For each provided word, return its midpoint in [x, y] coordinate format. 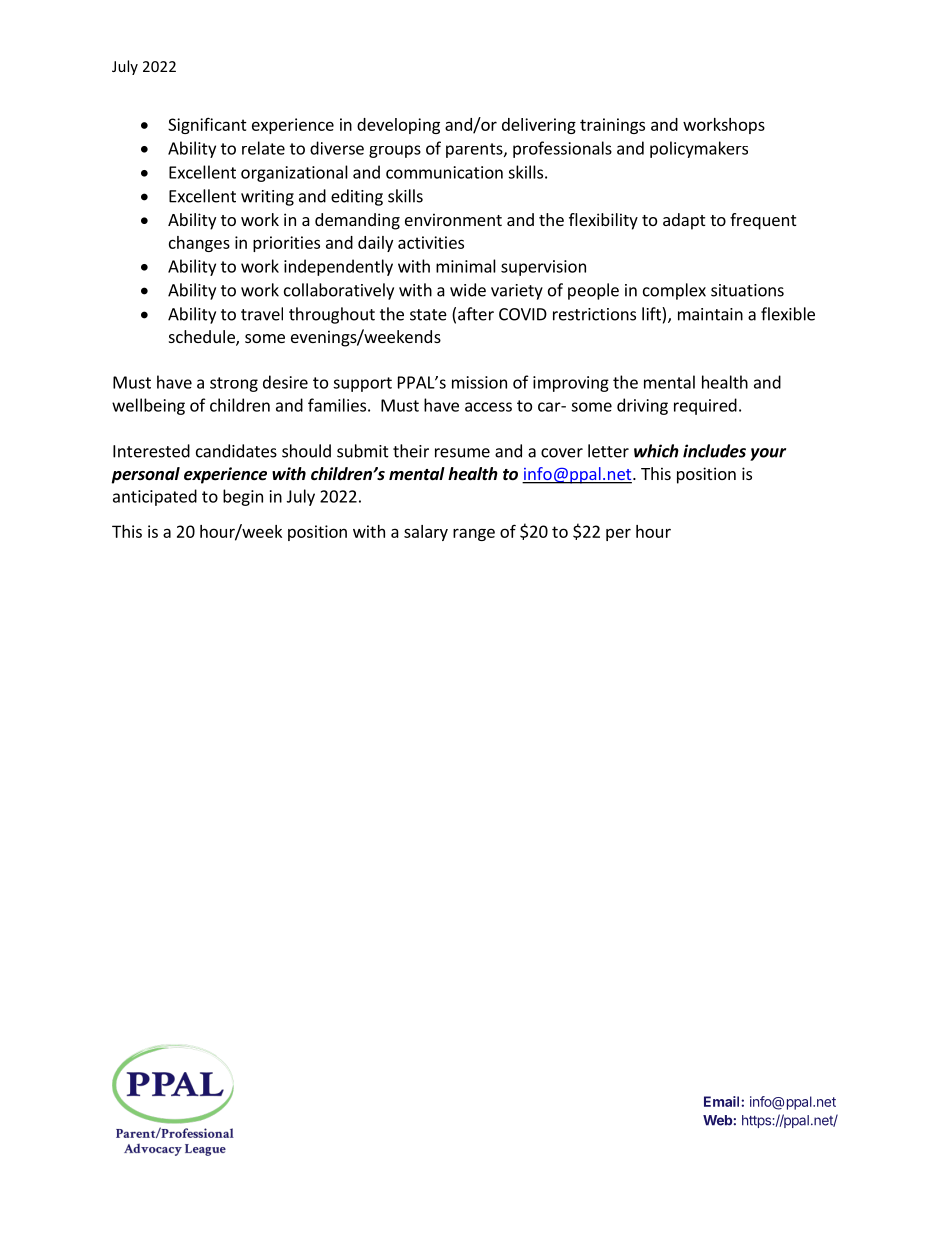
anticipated [155, 497]
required [705, 406]
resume [462, 453]
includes [714, 451]
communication [444, 172]
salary [426, 533]
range [474, 534]
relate [263, 148]
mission [479, 382]
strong [234, 384]
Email [723, 1101]
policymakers [699, 149]
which [656, 451]
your [768, 454]
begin [243, 497]
